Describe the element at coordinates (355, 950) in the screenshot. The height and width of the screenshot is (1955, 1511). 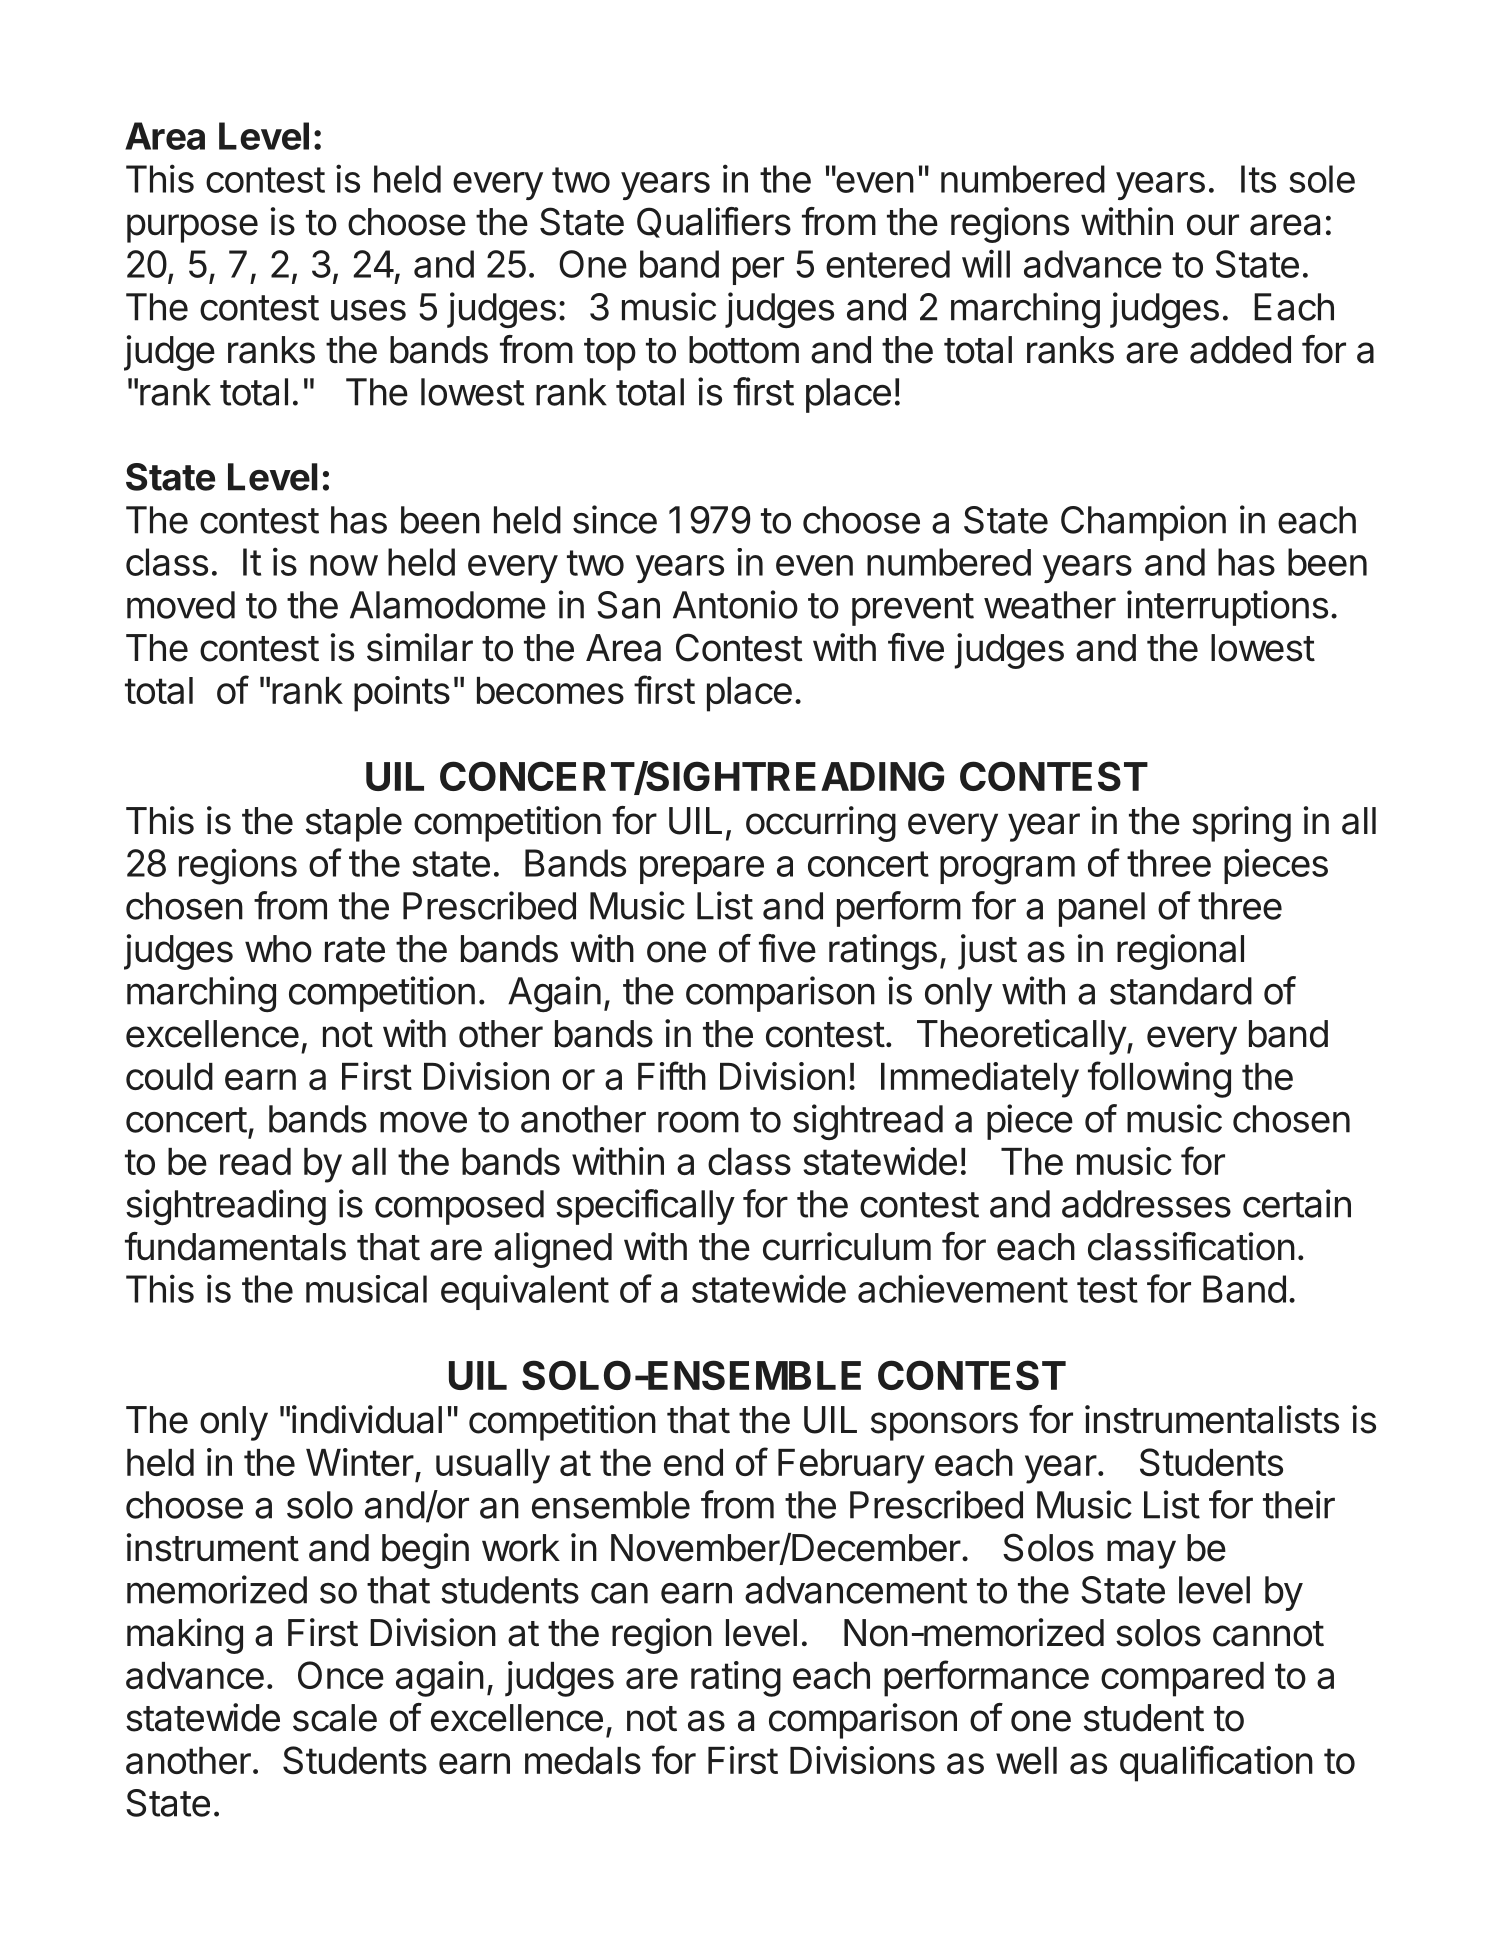
I see `rate` at that location.
